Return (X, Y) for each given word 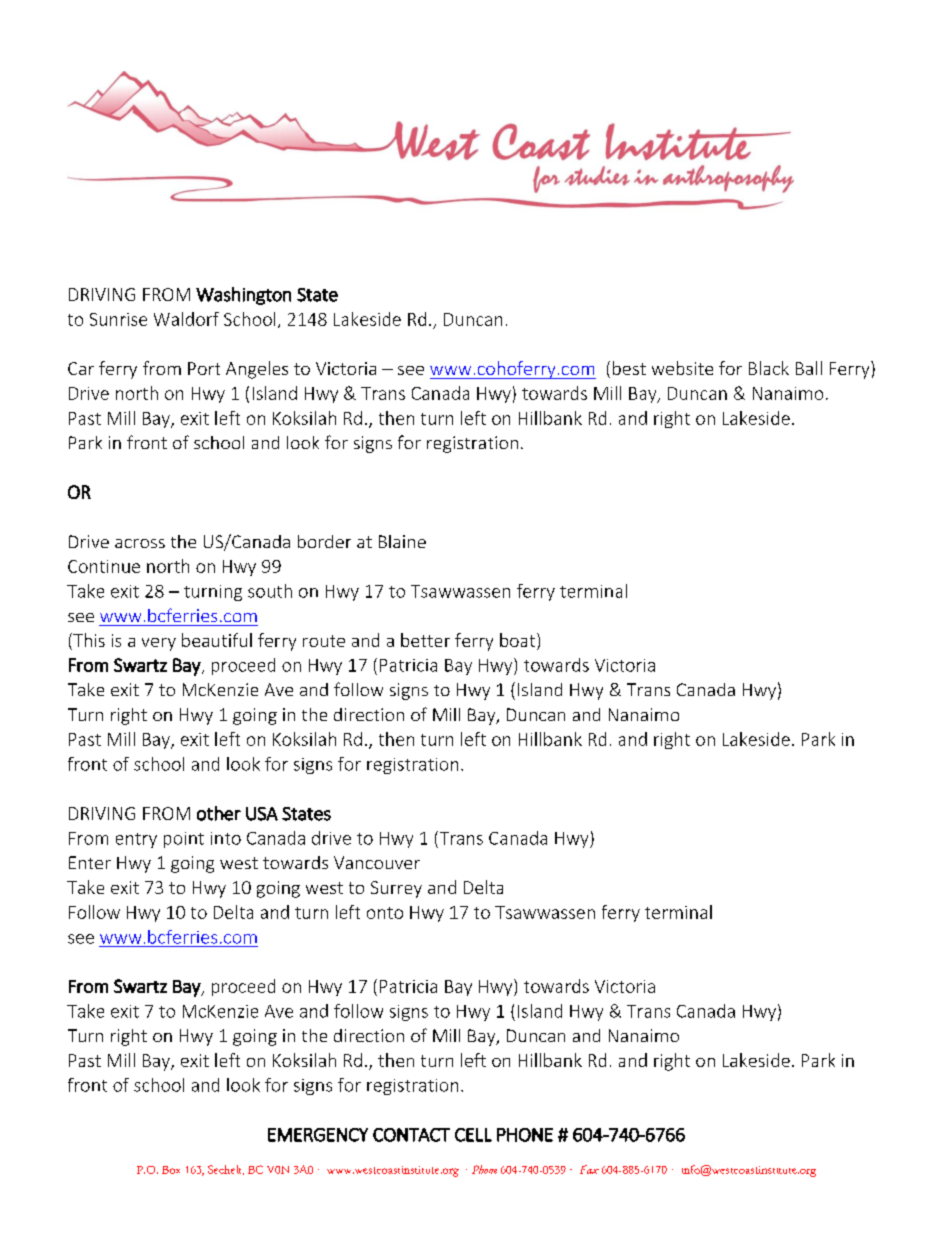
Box (171, 1170)
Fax (589, 1169)
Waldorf (186, 319)
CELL (473, 1135)
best (629, 368)
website (682, 368)
